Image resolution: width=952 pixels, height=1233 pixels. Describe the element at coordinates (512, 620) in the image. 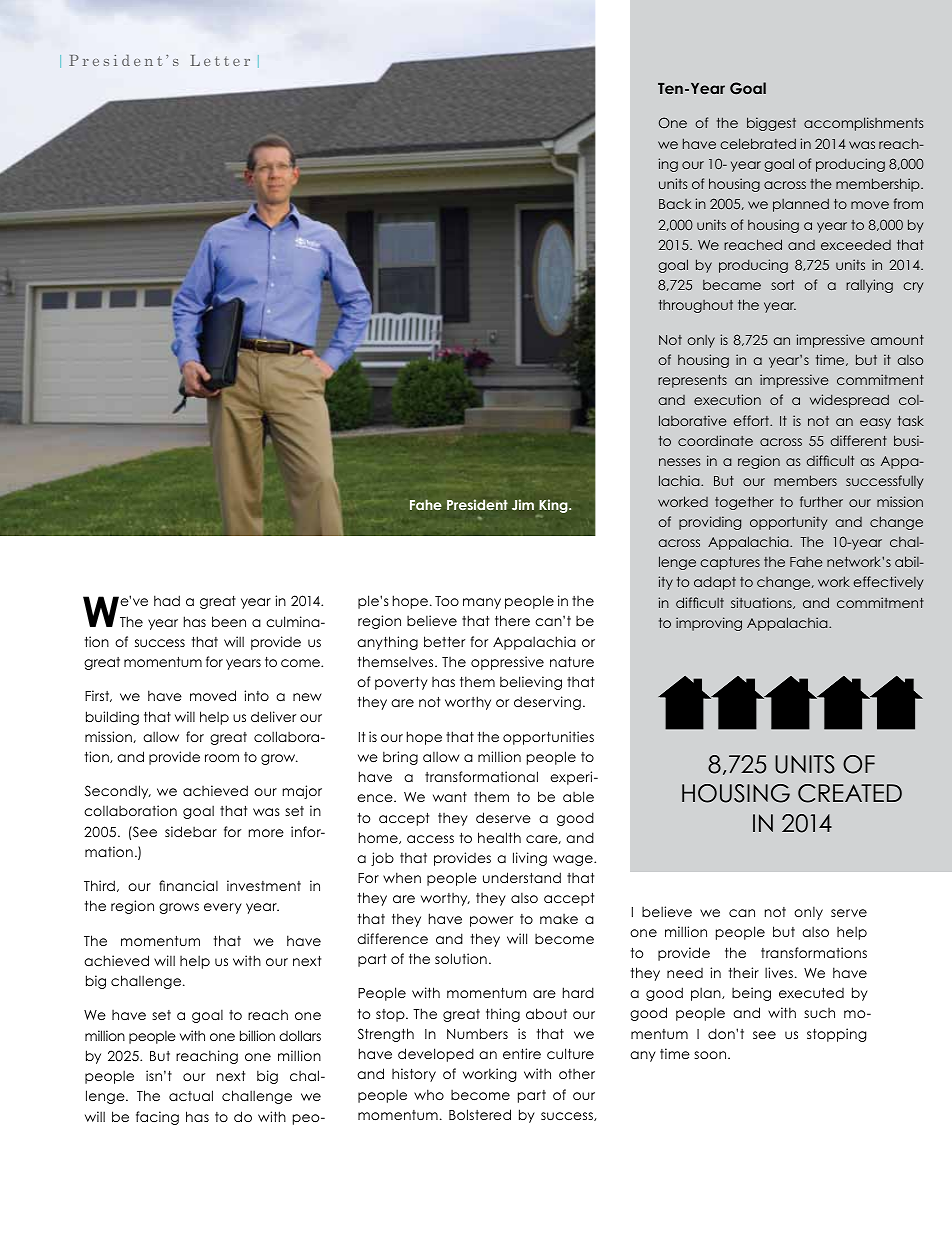

I see `there` at that location.
